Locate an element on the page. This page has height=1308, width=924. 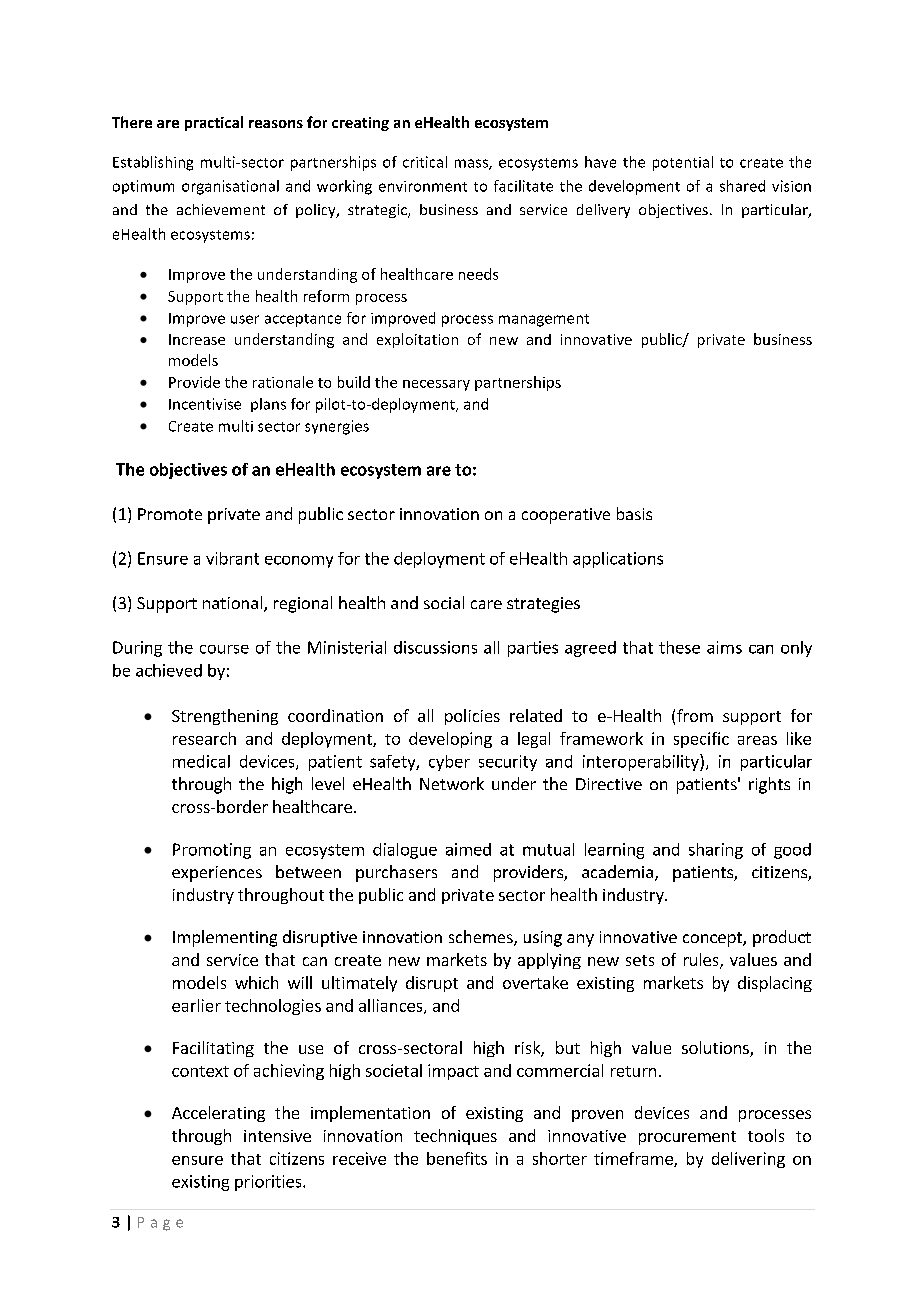
benefits is located at coordinates (457, 1158).
